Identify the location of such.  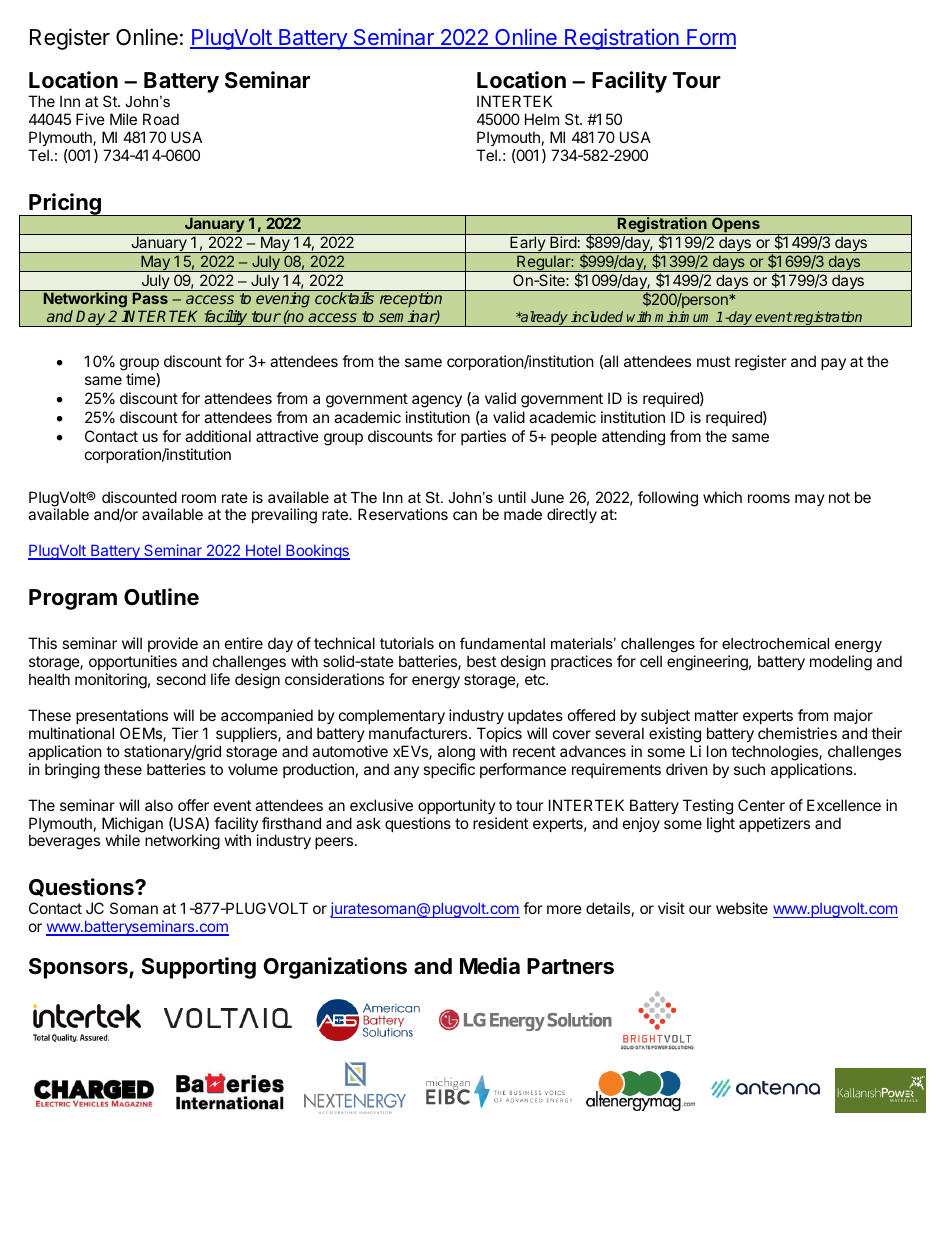
(749, 769).
